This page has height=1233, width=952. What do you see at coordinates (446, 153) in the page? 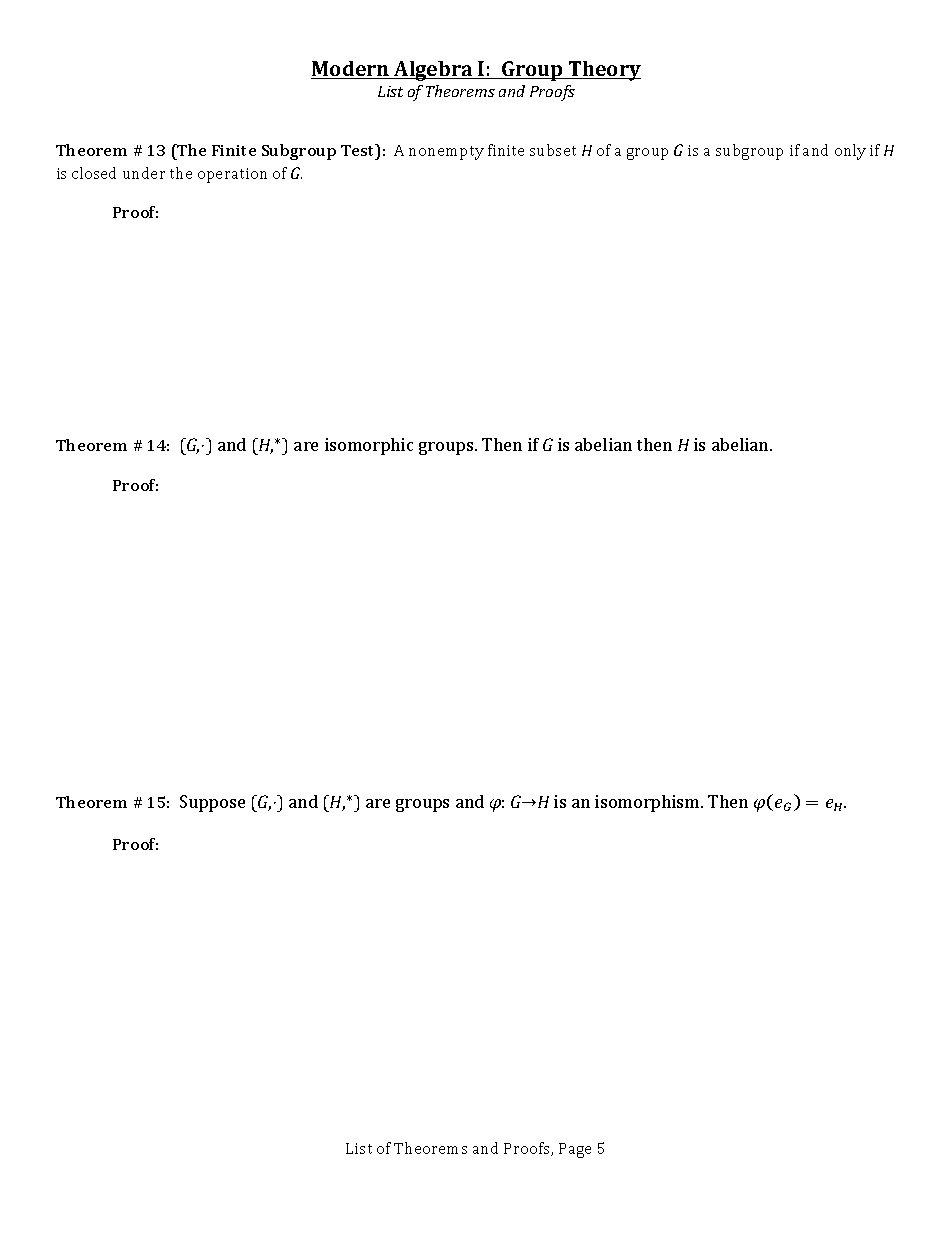
I see `nonempty` at bounding box center [446, 153].
